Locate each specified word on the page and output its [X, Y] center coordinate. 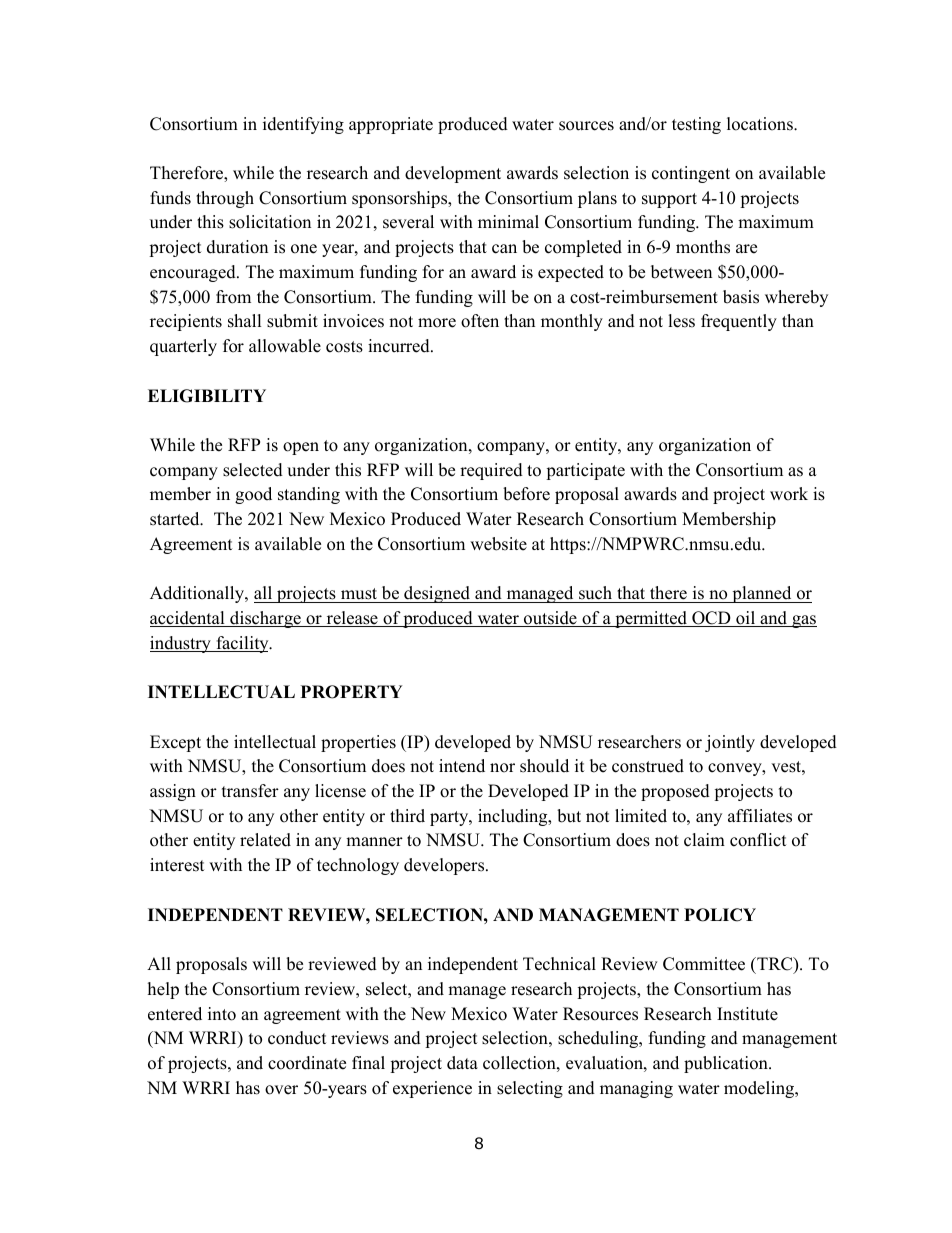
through [225, 199]
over [281, 1090]
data [462, 1063]
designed [437, 594]
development [453, 174]
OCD [711, 619]
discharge [265, 619]
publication [727, 1064]
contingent [691, 174]
